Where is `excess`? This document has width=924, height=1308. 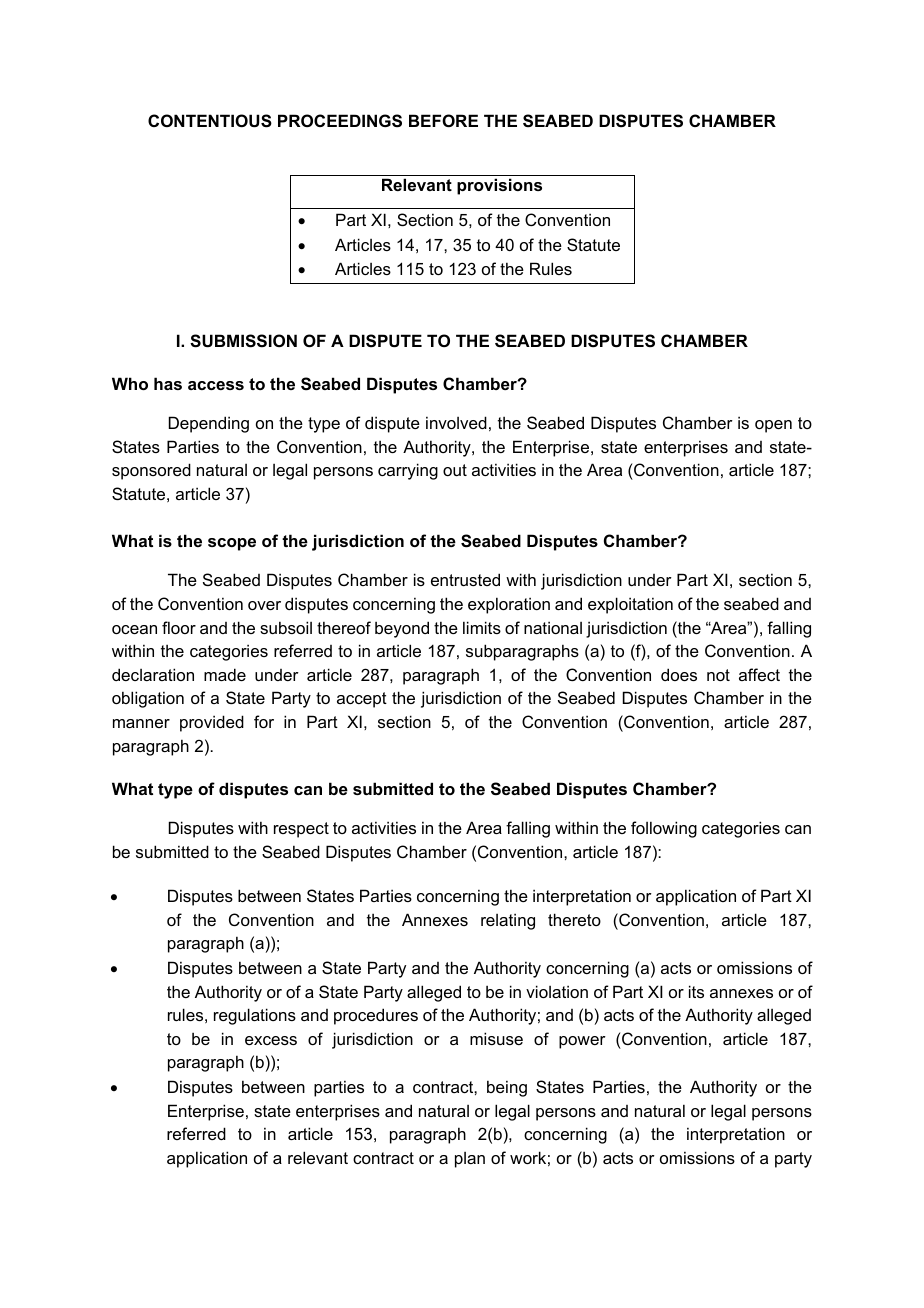
excess is located at coordinates (271, 1040).
